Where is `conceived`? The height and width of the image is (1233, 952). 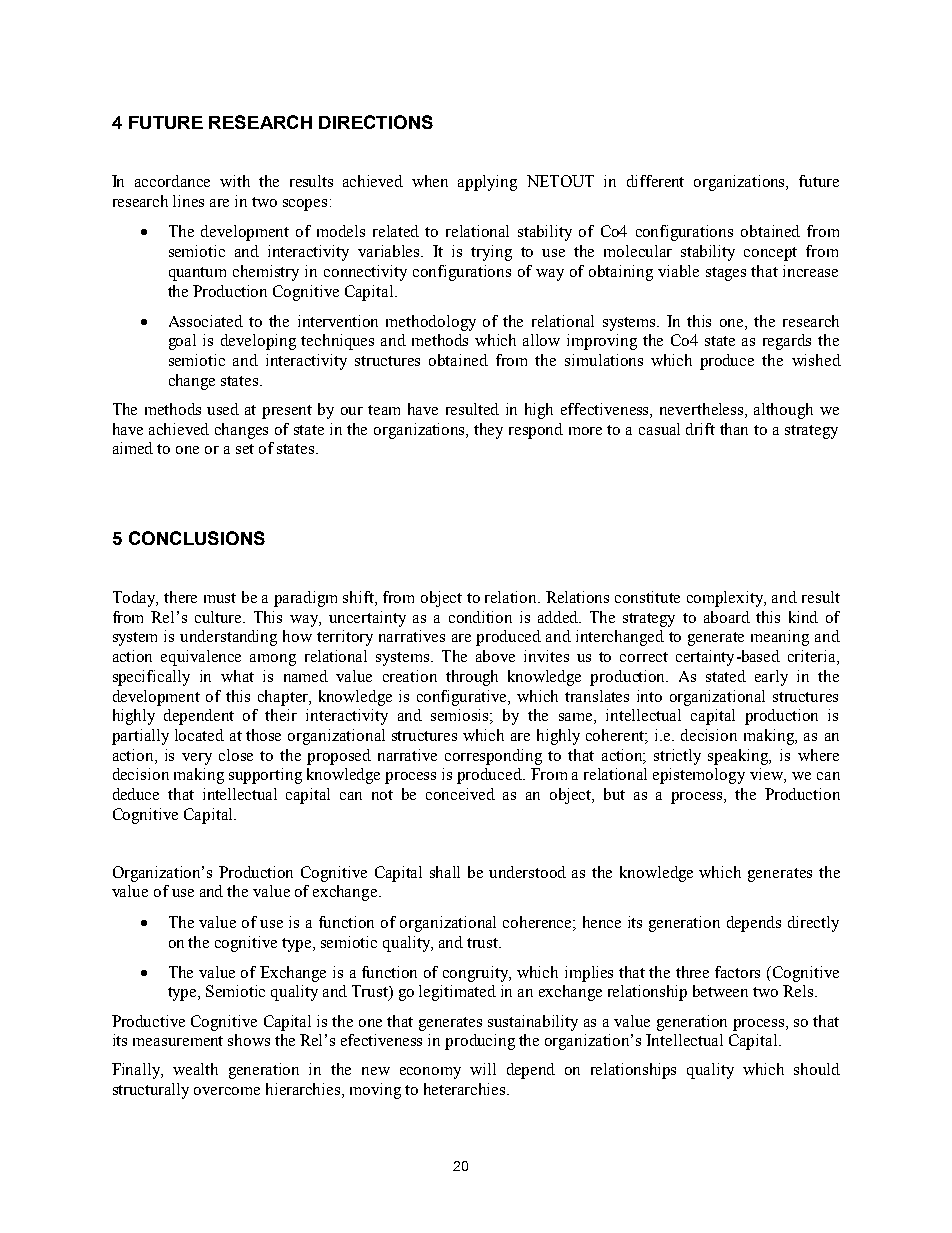 conceived is located at coordinates (460, 794).
